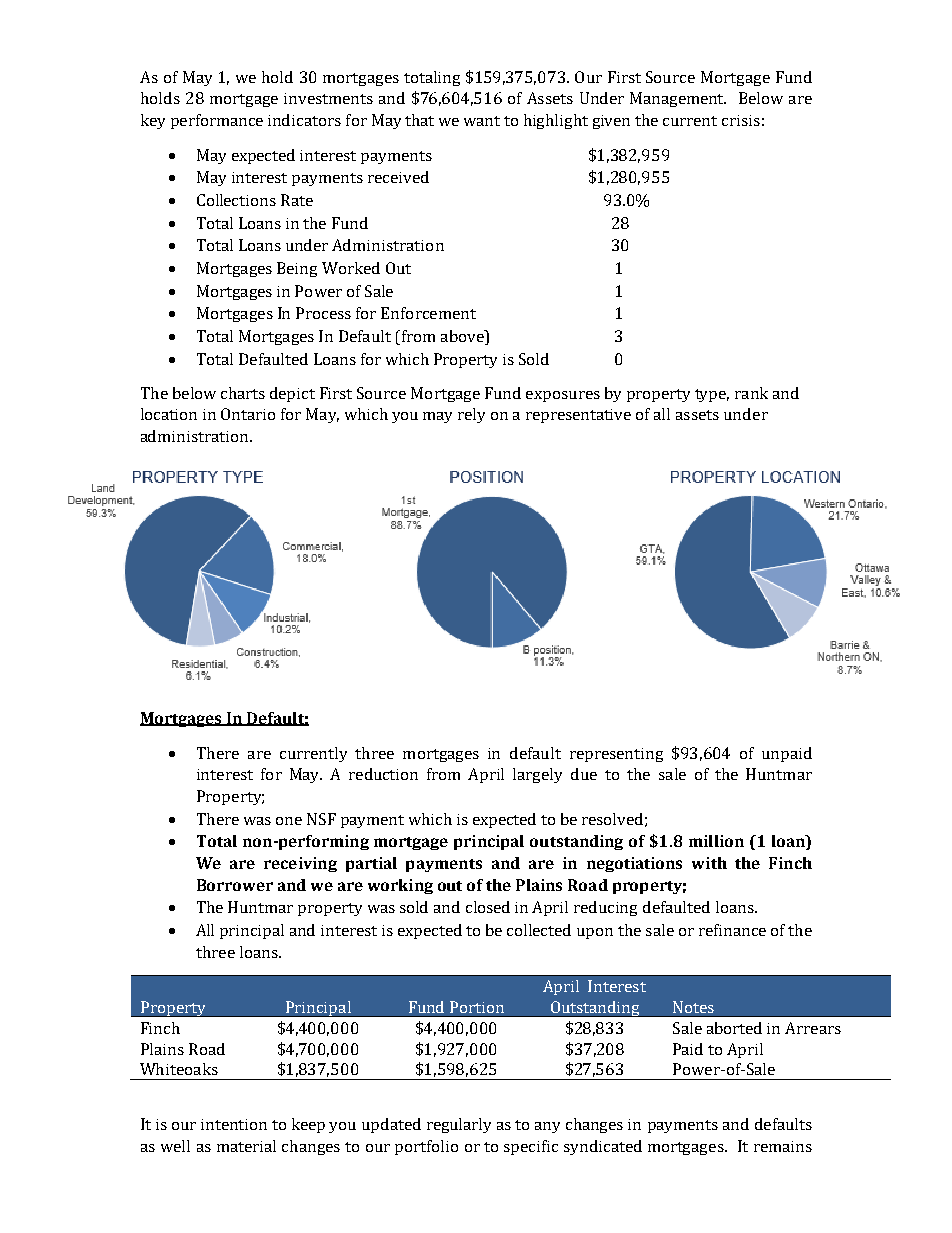 Image resolution: width=952 pixels, height=1233 pixels. Describe the element at coordinates (217, 121) in the page. I see `performance` at that location.
